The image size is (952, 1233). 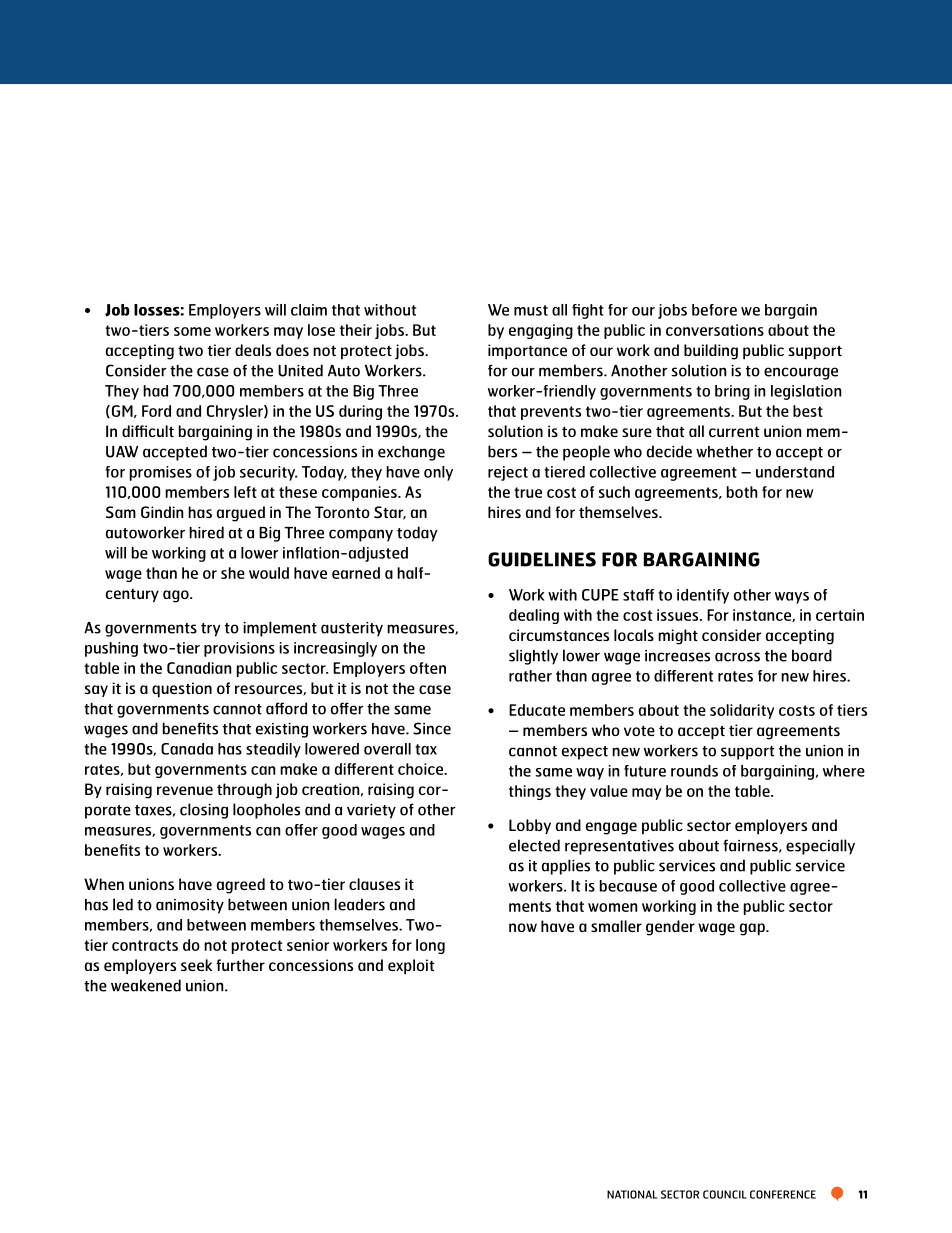 What do you see at coordinates (146, 985) in the image?
I see `weakened` at bounding box center [146, 985].
